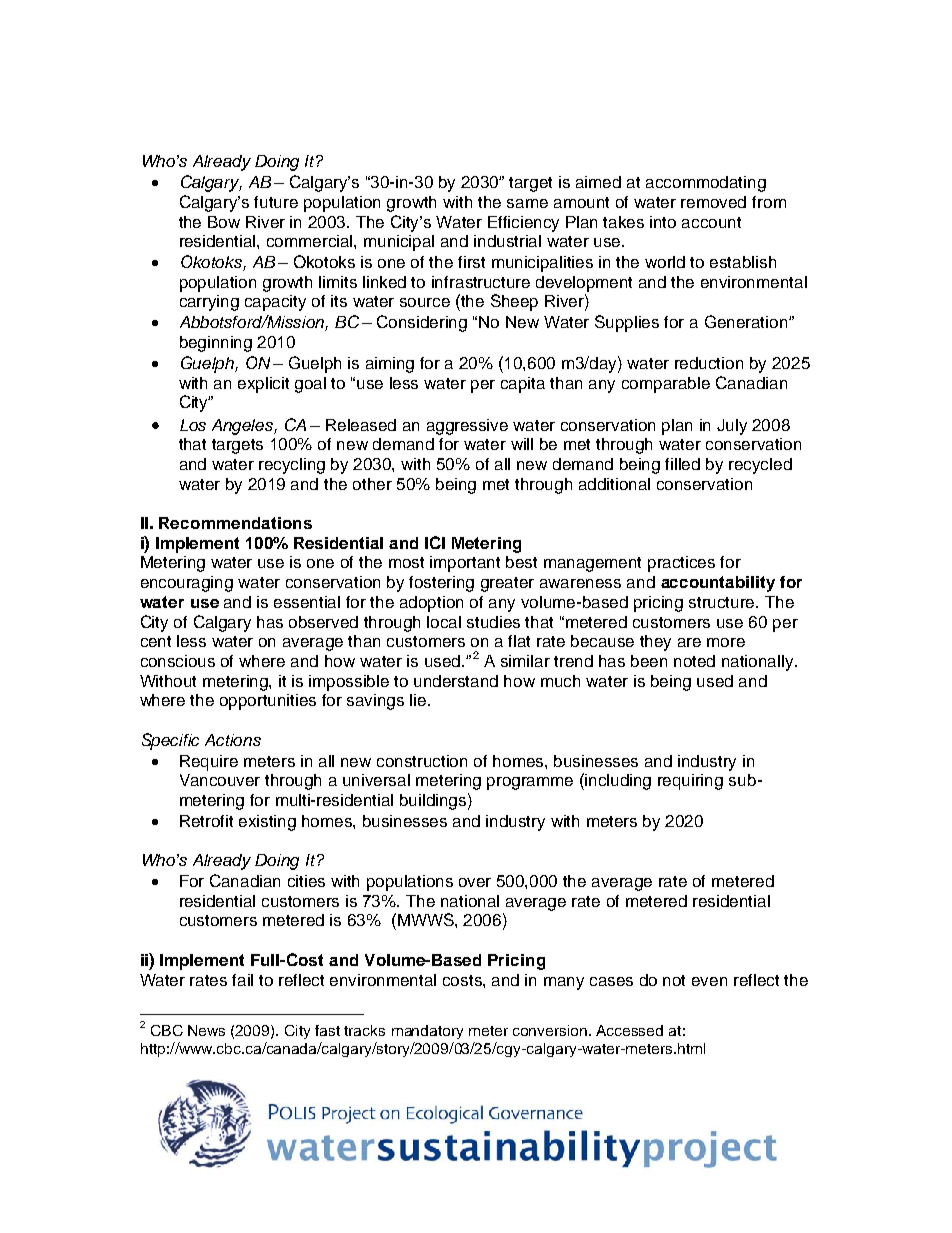 The width and height of the screenshot is (952, 1233). What do you see at coordinates (527, 203) in the screenshot?
I see `same` at bounding box center [527, 203].
